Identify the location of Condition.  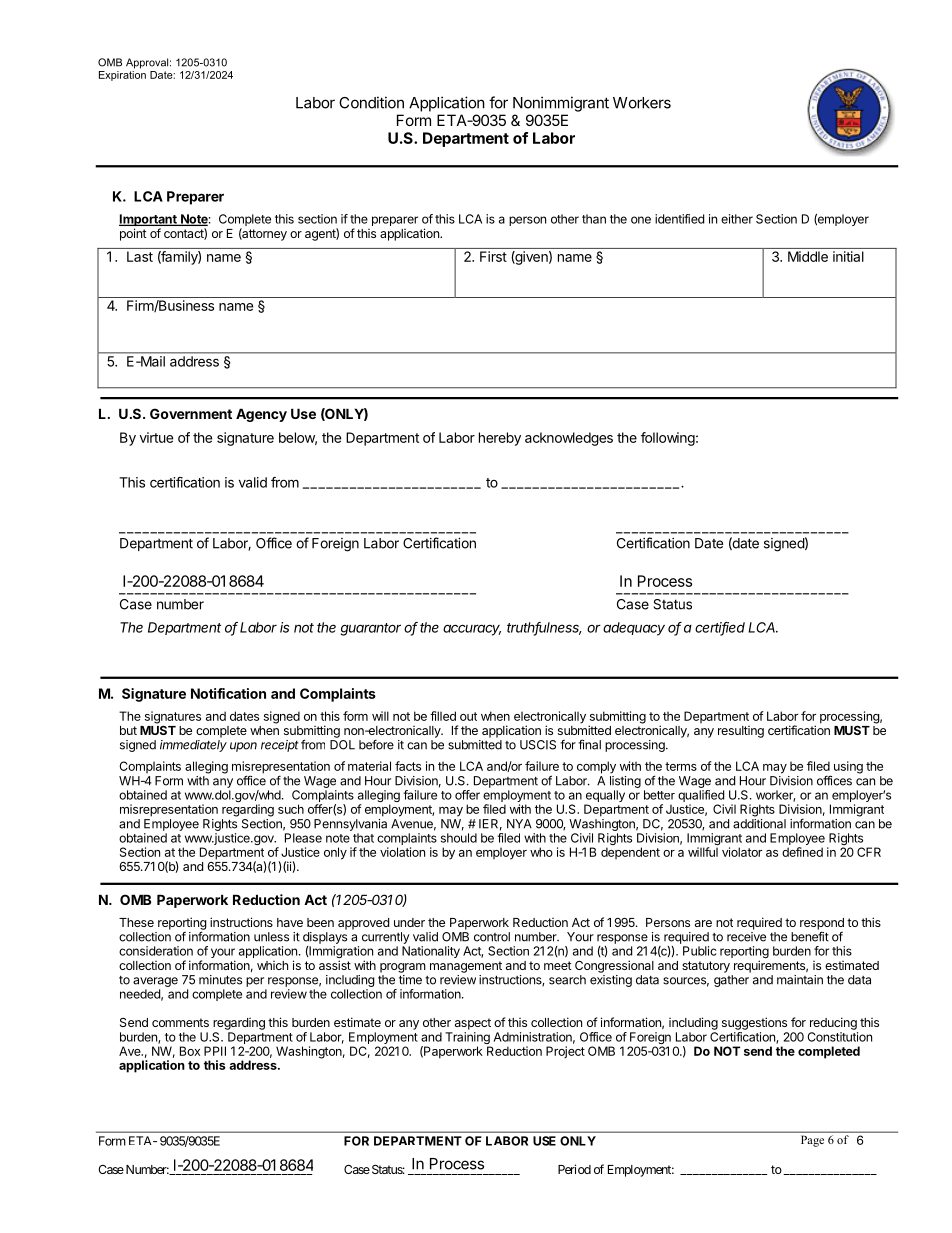
(371, 102).
